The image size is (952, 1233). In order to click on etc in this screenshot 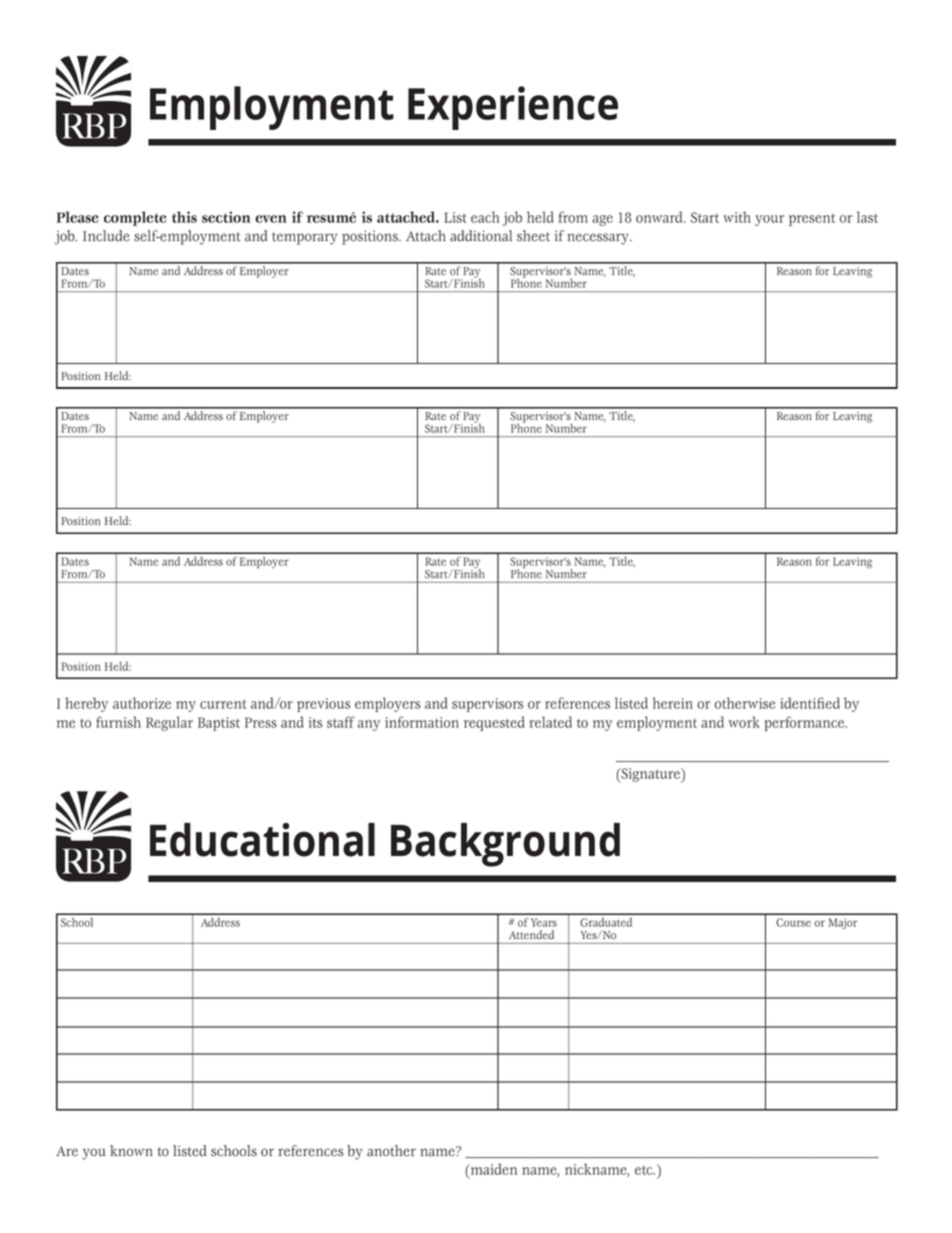, I will do `click(645, 1170)`.
